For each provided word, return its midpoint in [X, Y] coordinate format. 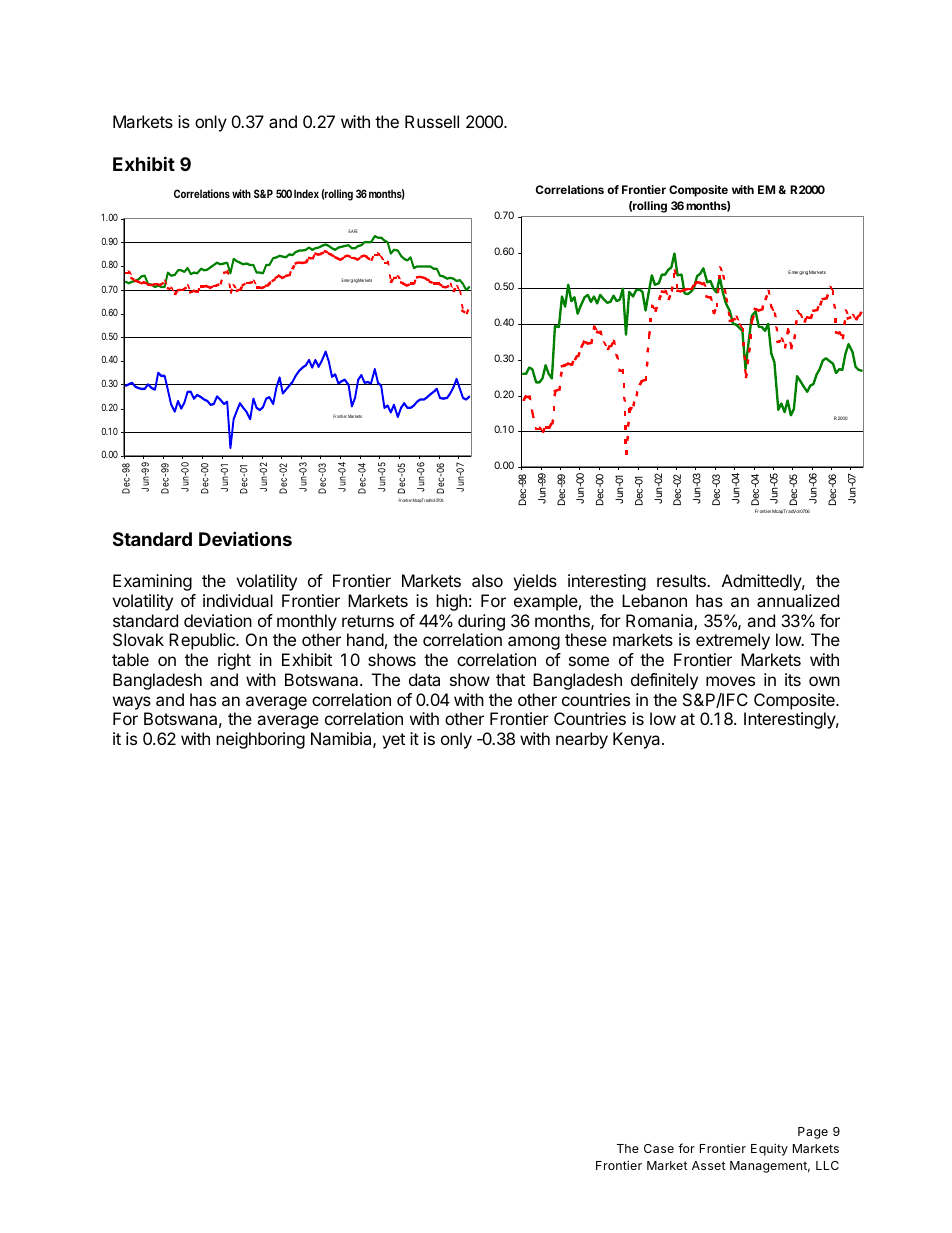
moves [730, 681]
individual [238, 600]
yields [535, 582]
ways [132, 703]
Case [659, 1148]
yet [393, 741]
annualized [798, 600]
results [682, 580]
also [487, 580]
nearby [582, 740]
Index [306, 193]
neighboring [261, 740]
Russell [432, 121]
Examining [152, 582]
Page [813, 1133]
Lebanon [654, 600]
